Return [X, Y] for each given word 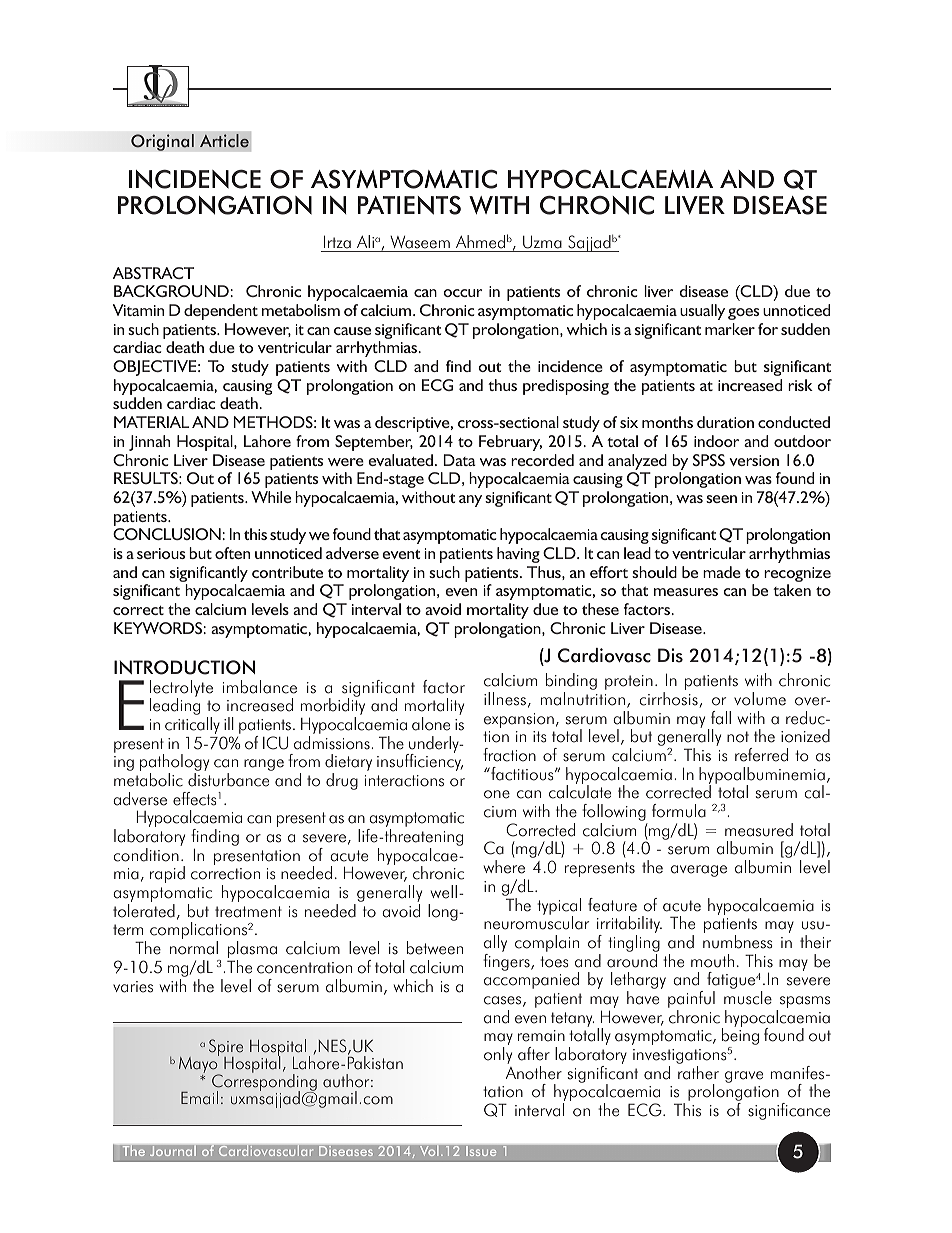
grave [744, 1077]
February [510, 443]
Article [224, 141]
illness [505, 699]
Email [199, 1098]
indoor [716, 441]
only [498, 1055]
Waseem [420, 242]
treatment [248, 912]
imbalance [260, 687]
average [699, 871]
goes [743, 314]
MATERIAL [151, 422]
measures [686, 592]
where [504, 867]
